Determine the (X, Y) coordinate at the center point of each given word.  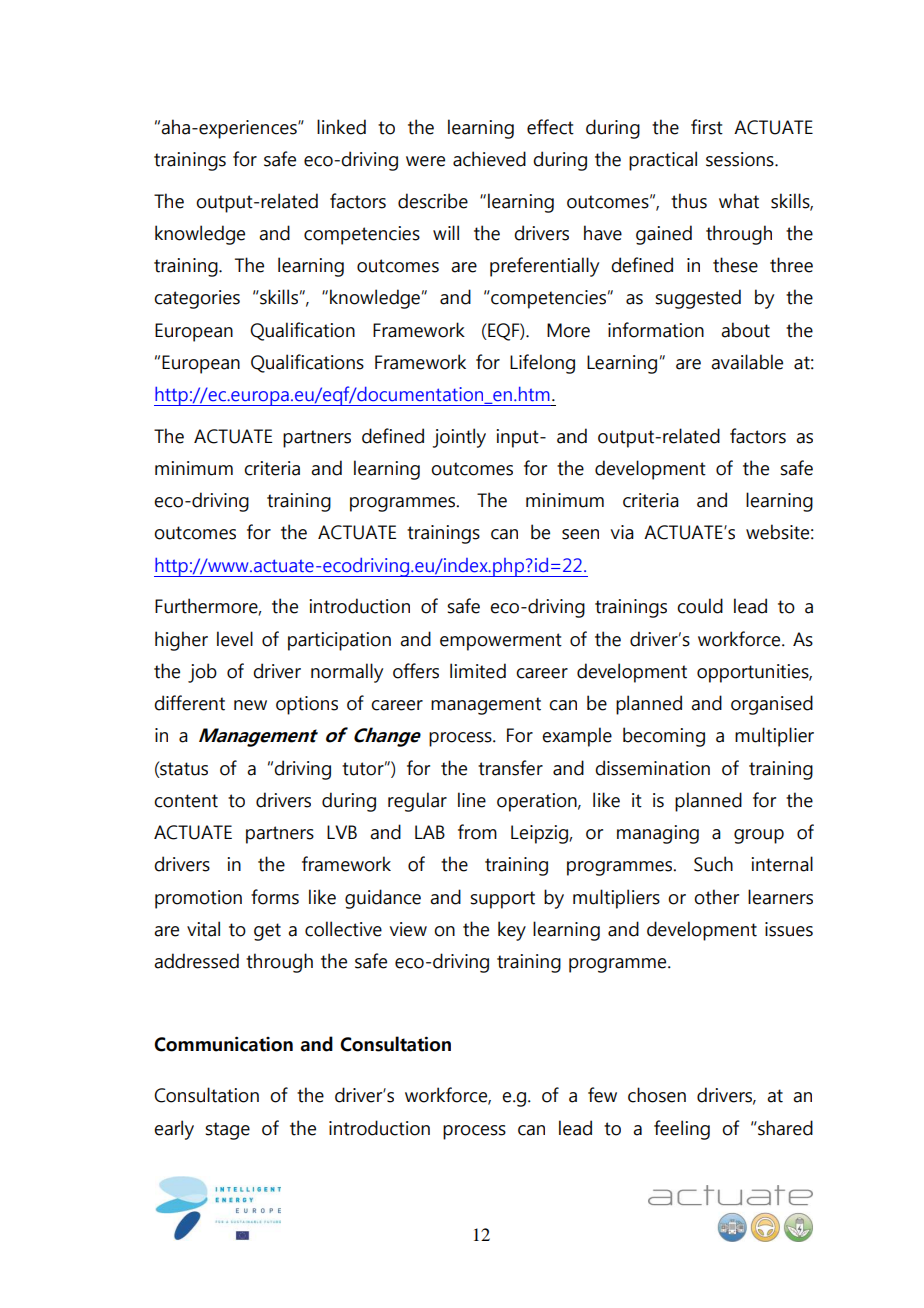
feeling (682, 1130)
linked (341, 127)
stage (228, 1131)
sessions (741, 159)
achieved (489, 159)
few (602, 1095)
